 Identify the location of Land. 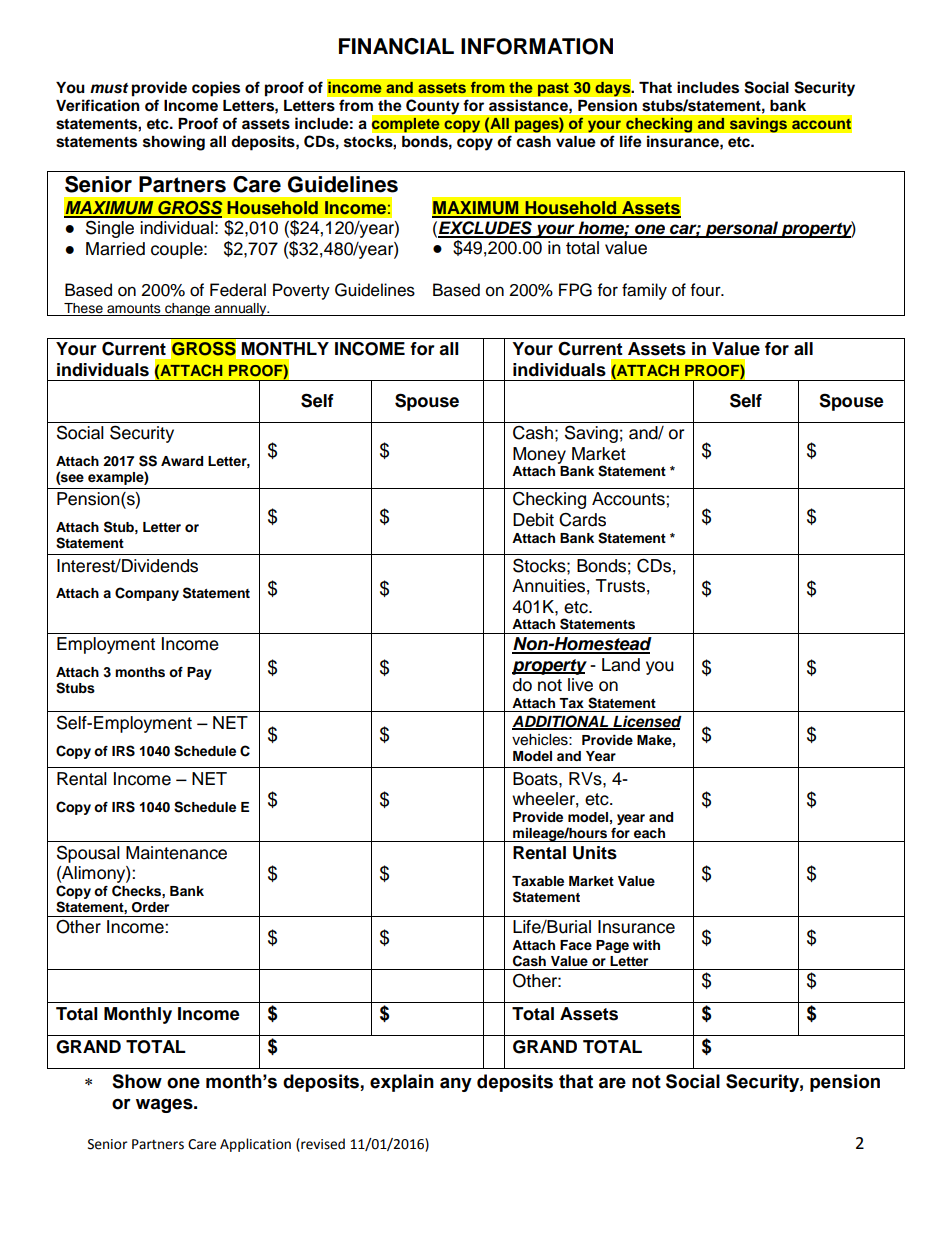
(621, 665).
